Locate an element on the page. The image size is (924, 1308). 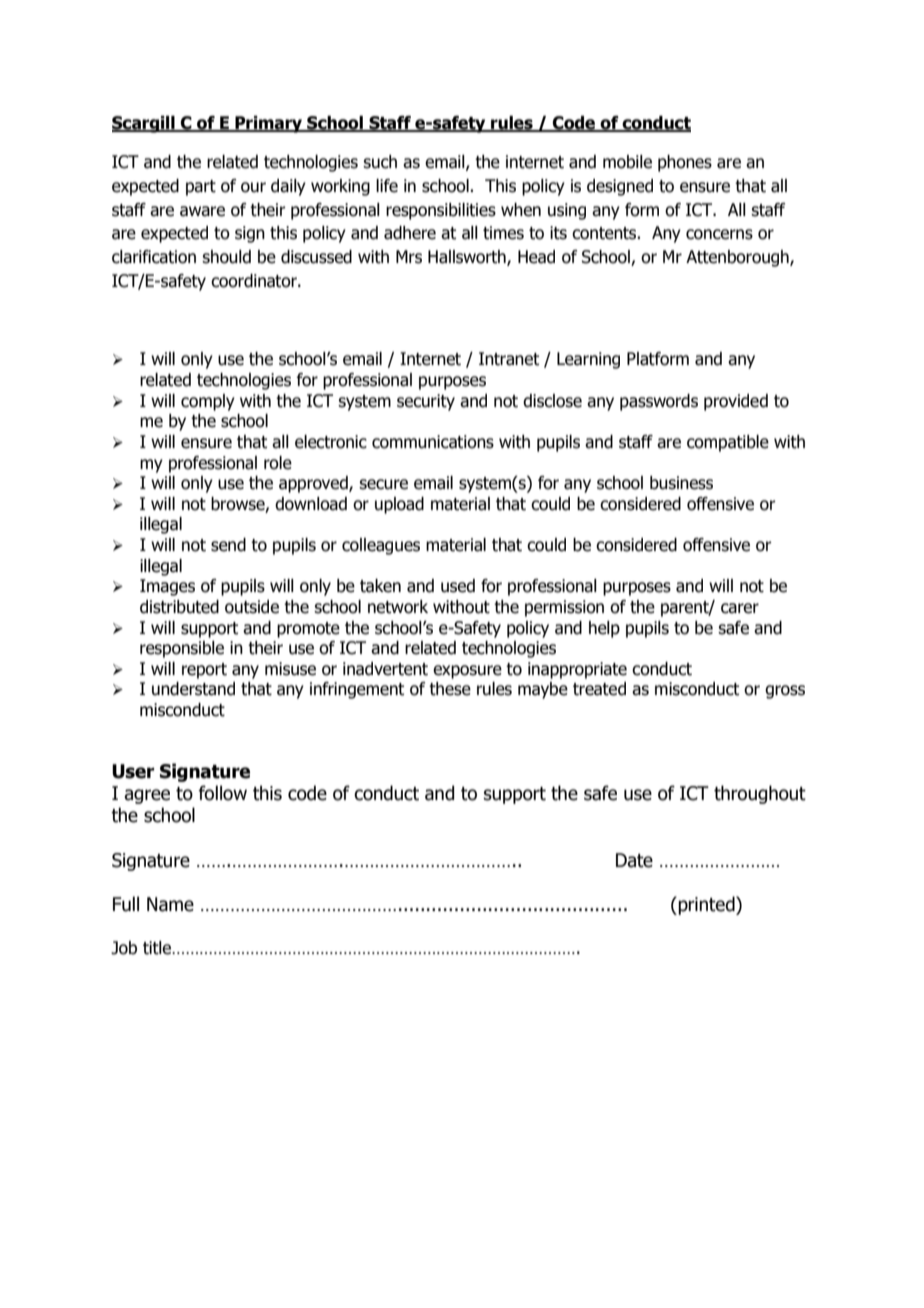
phones is located at coordinates (685, 163).
